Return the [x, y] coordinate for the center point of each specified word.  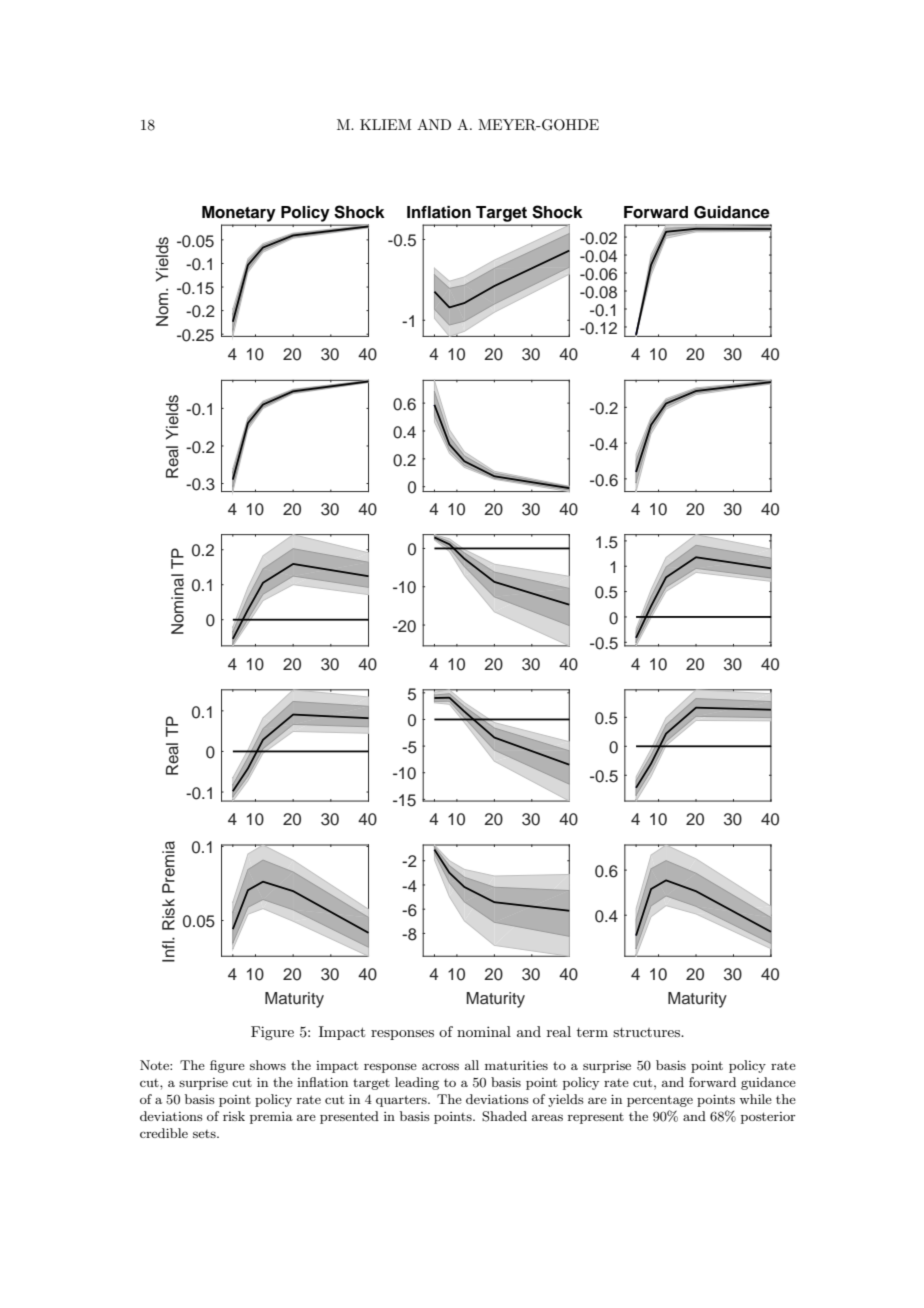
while [755, 1099]
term [592, 1032]
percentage [660, 1101]
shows [268, 1065]
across [440, 1066]
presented [349, 1117]
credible [164, 1133]
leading [417, 1083]
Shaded [504, 1116]
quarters [402, 1101]
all [472, 1065]
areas [547, 1117]
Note [155, 1065]
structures [647, 1032]
